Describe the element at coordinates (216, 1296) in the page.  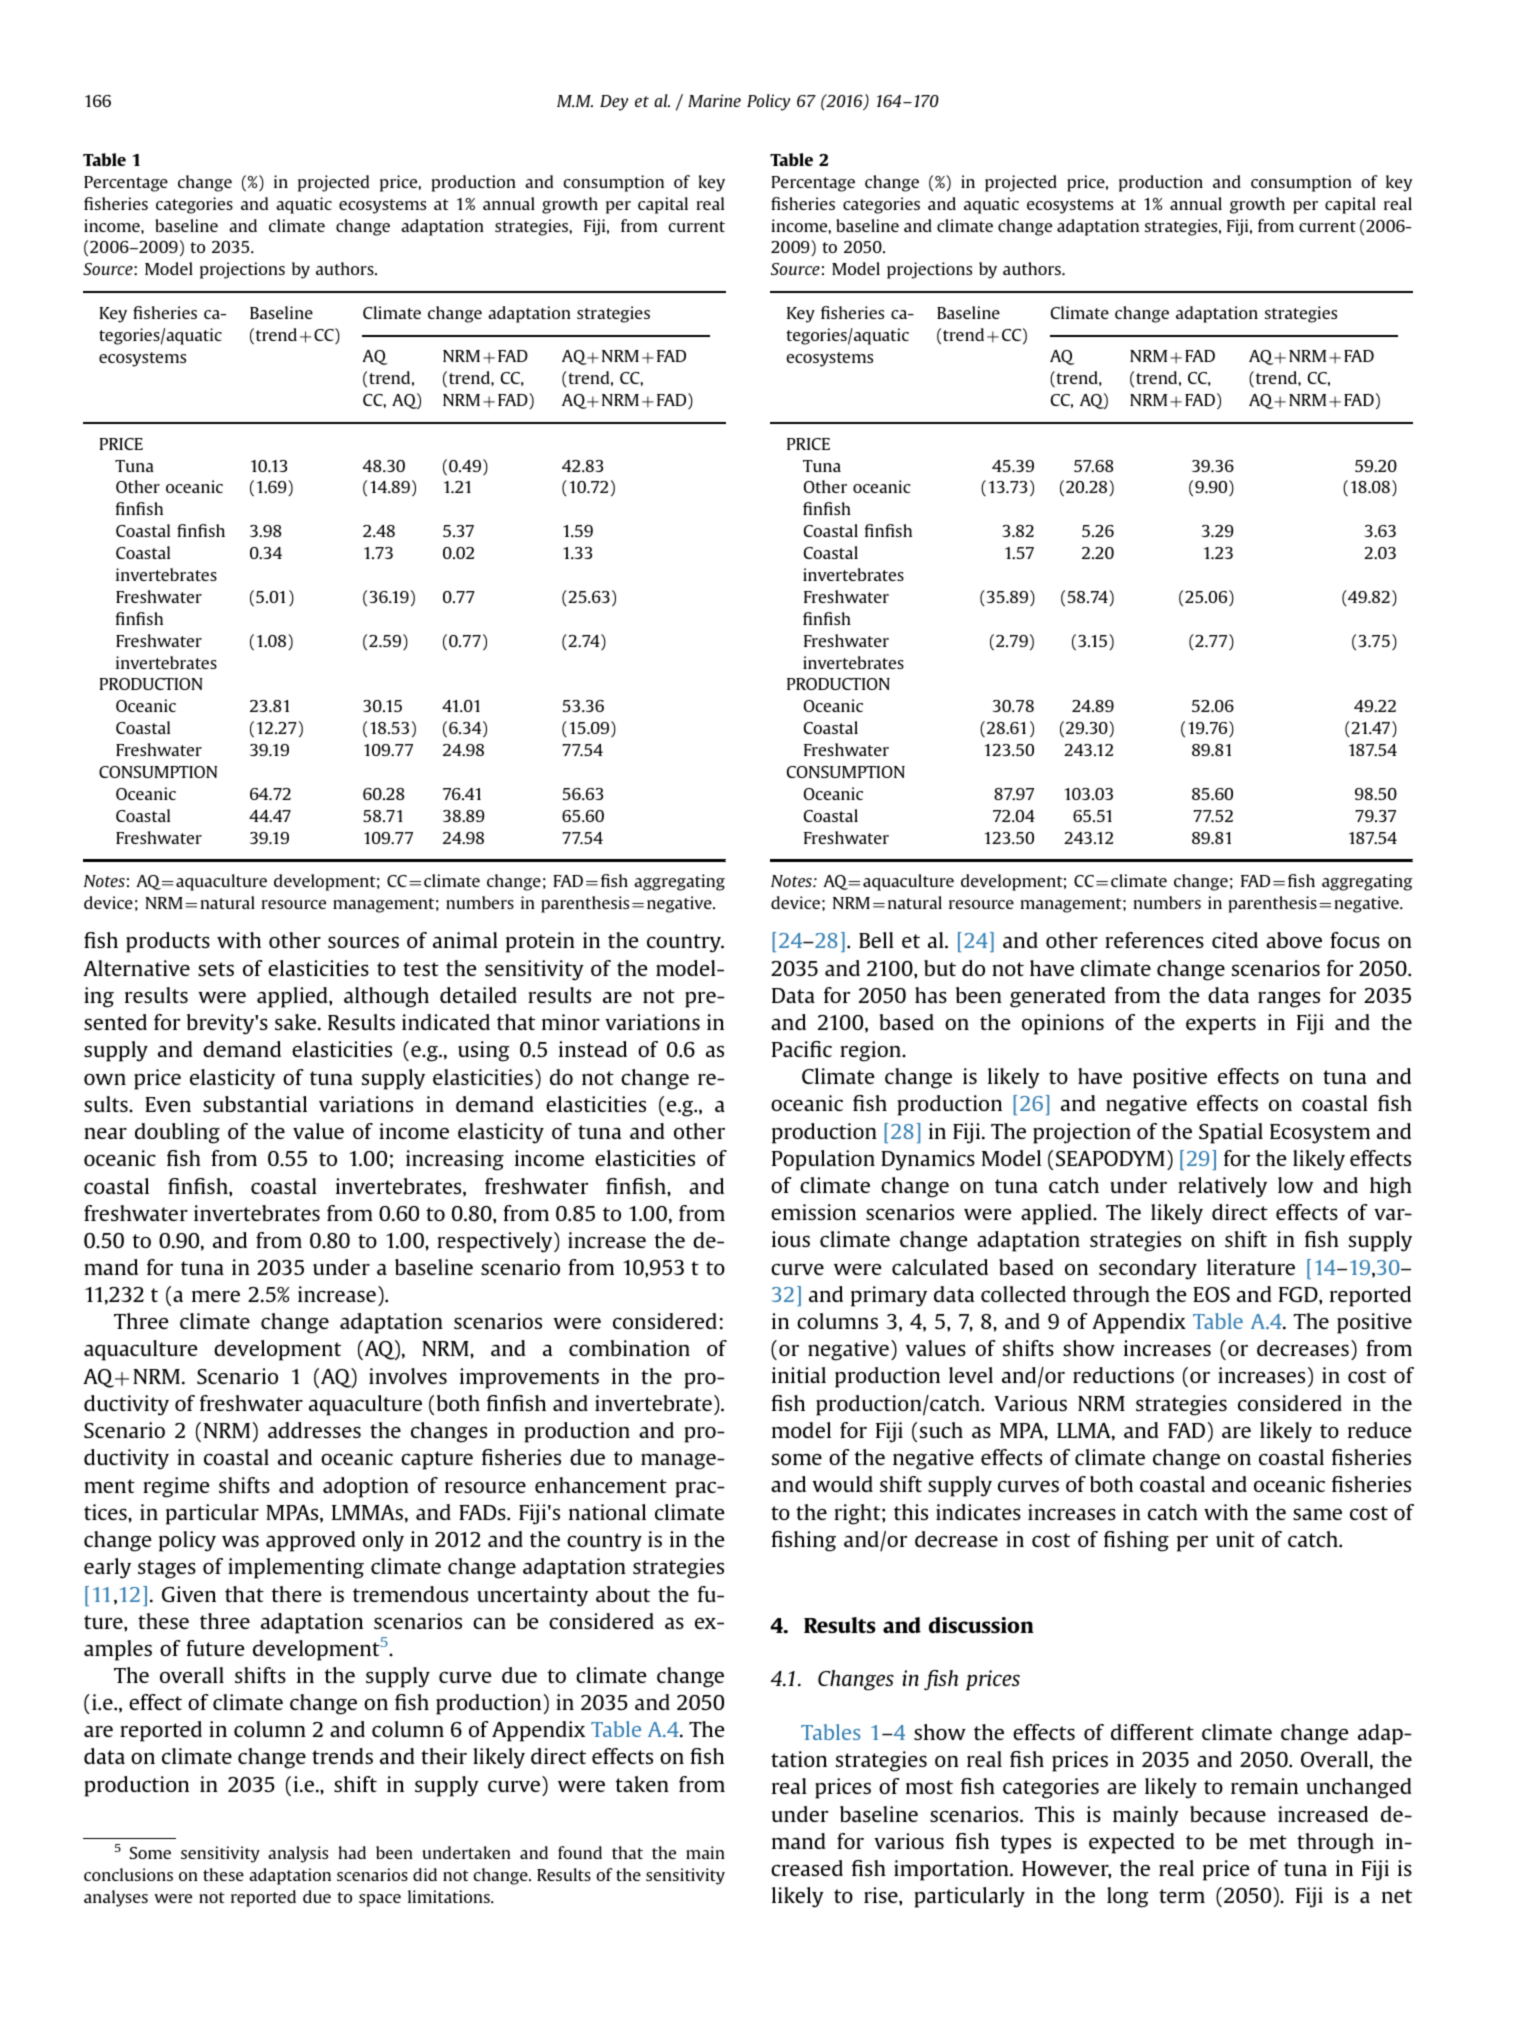
I see `mere` at that location.
